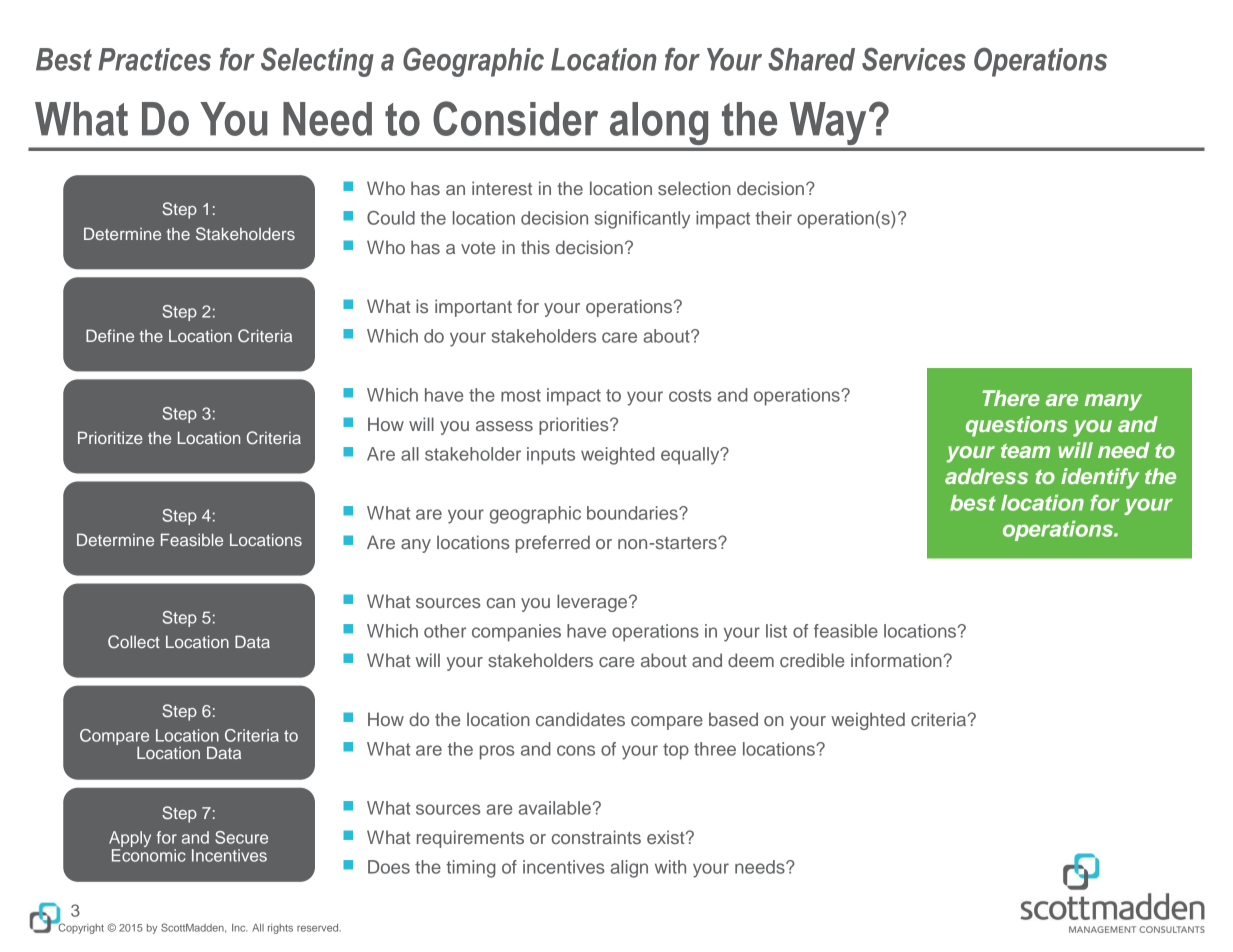 This image has height=952, width=1233. What do you see at coordinates (811, 59) in the image?
I see `Shared` at bounding box center [811, 59].
